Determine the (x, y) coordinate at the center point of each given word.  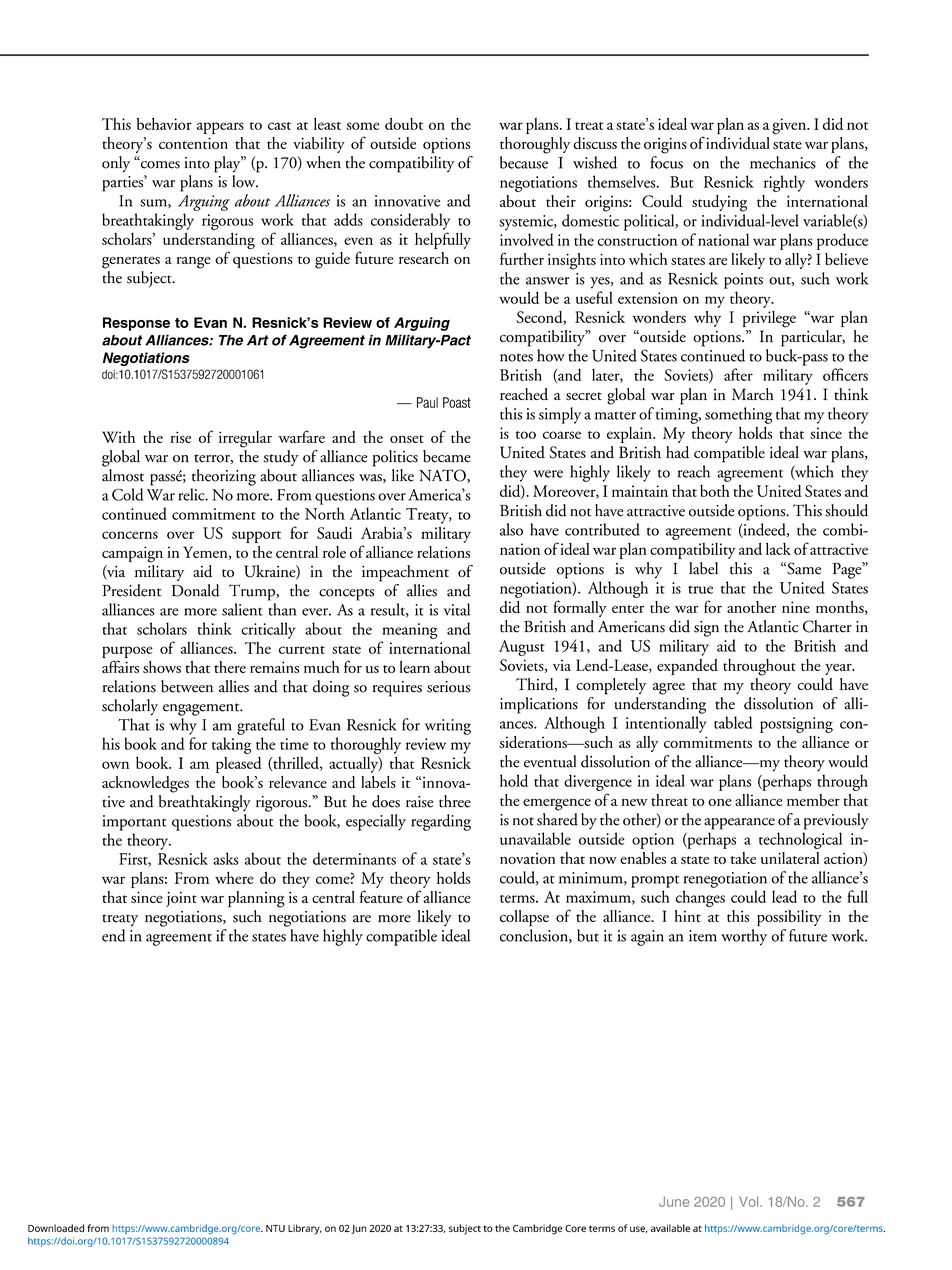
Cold (128, 494)
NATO (443, 476)
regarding (441, 822)
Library (305, 1229)
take (743, 858)
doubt (404, 123)
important (134, 823)
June (674, 1201)
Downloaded (56, 1228)
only (116, 164)
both (715, 490)
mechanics (783, 162)
